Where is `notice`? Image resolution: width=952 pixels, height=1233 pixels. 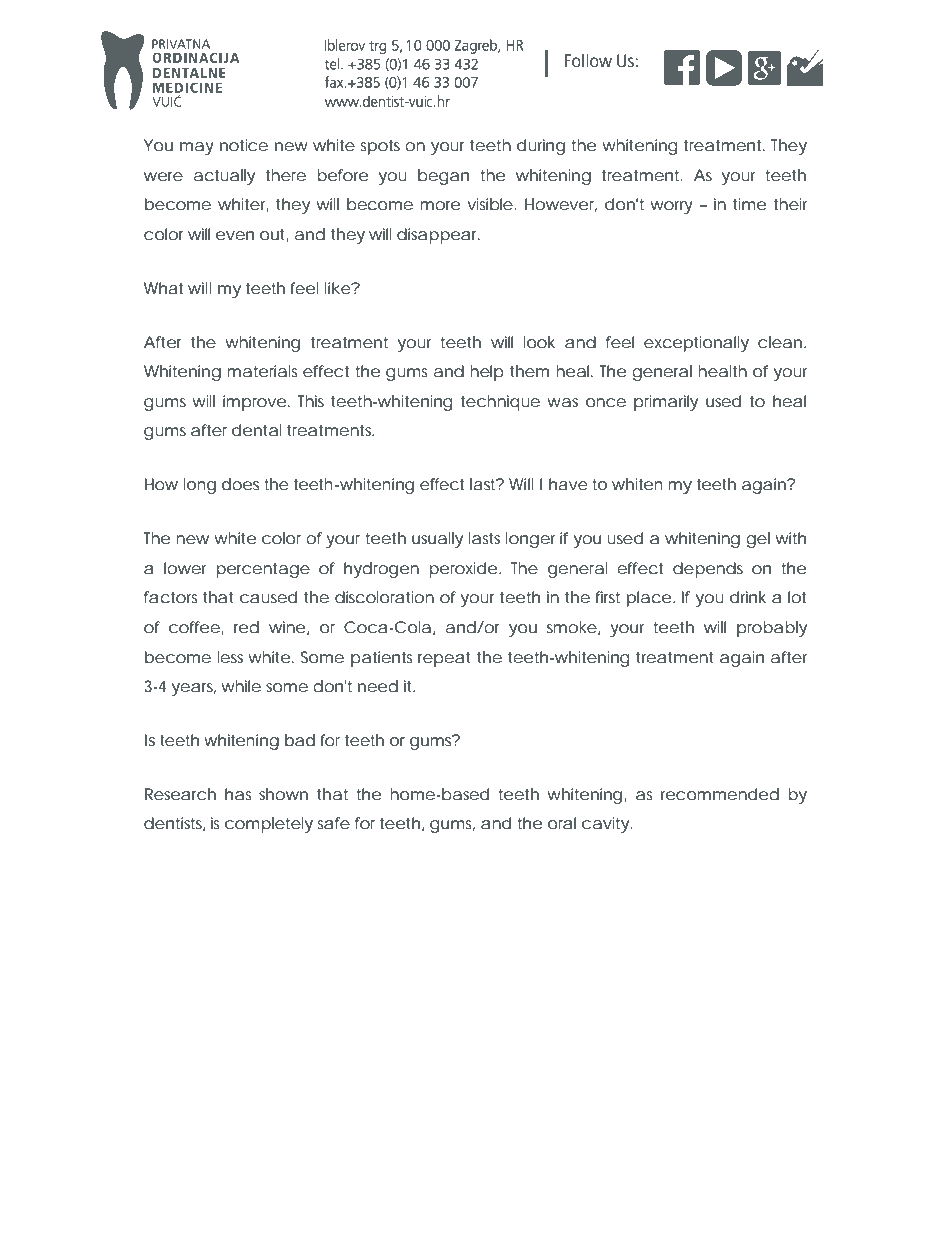
notice is located at coordinates (244, 145).
